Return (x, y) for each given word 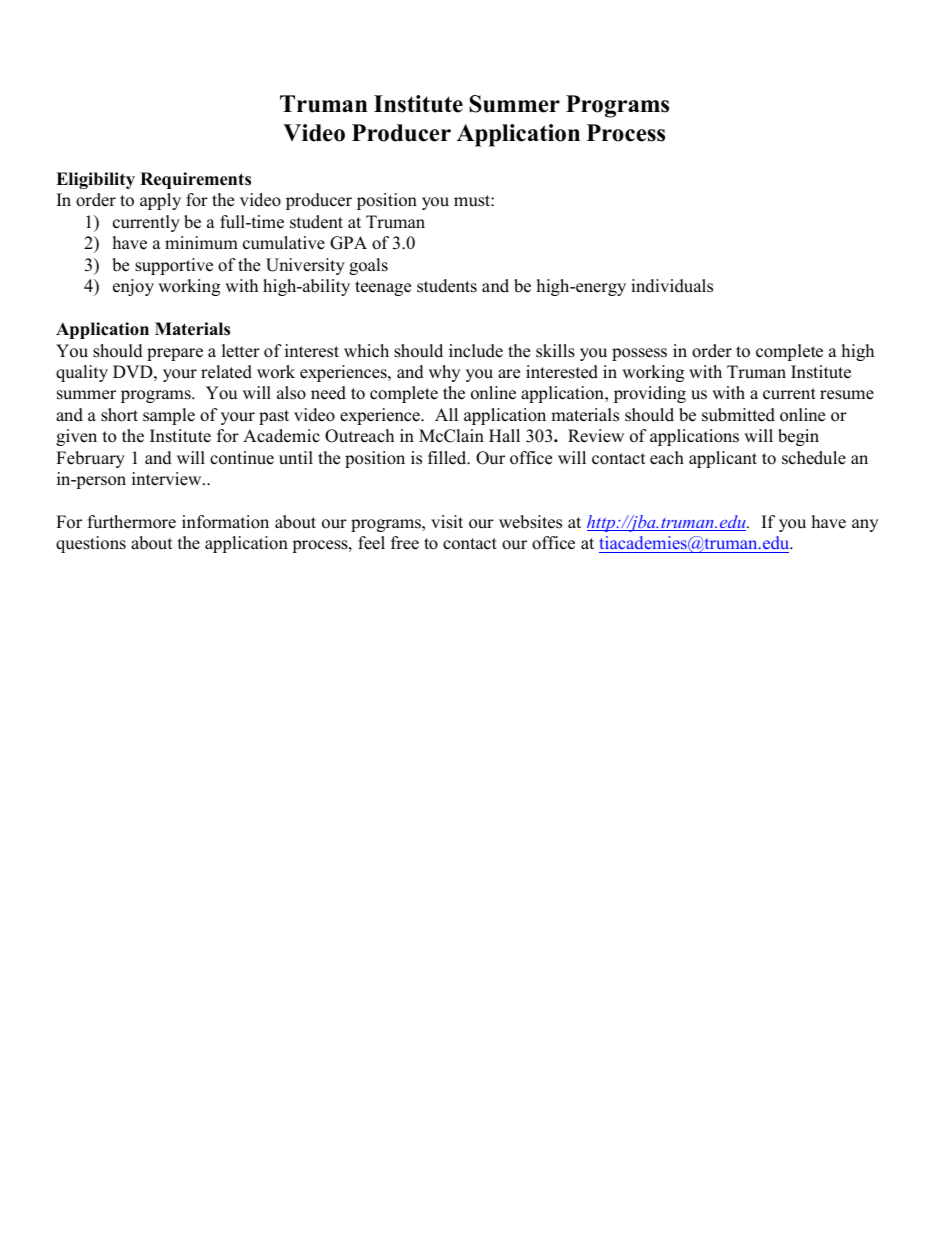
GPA (348, 243)
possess (639, 354)
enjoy (133, 287)
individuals (672, 286)
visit (447, 522)
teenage (383, 288)
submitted (738, 415)
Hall (504, 435)
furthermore (132, 522)
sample (169, 416)
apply (160, 201)
